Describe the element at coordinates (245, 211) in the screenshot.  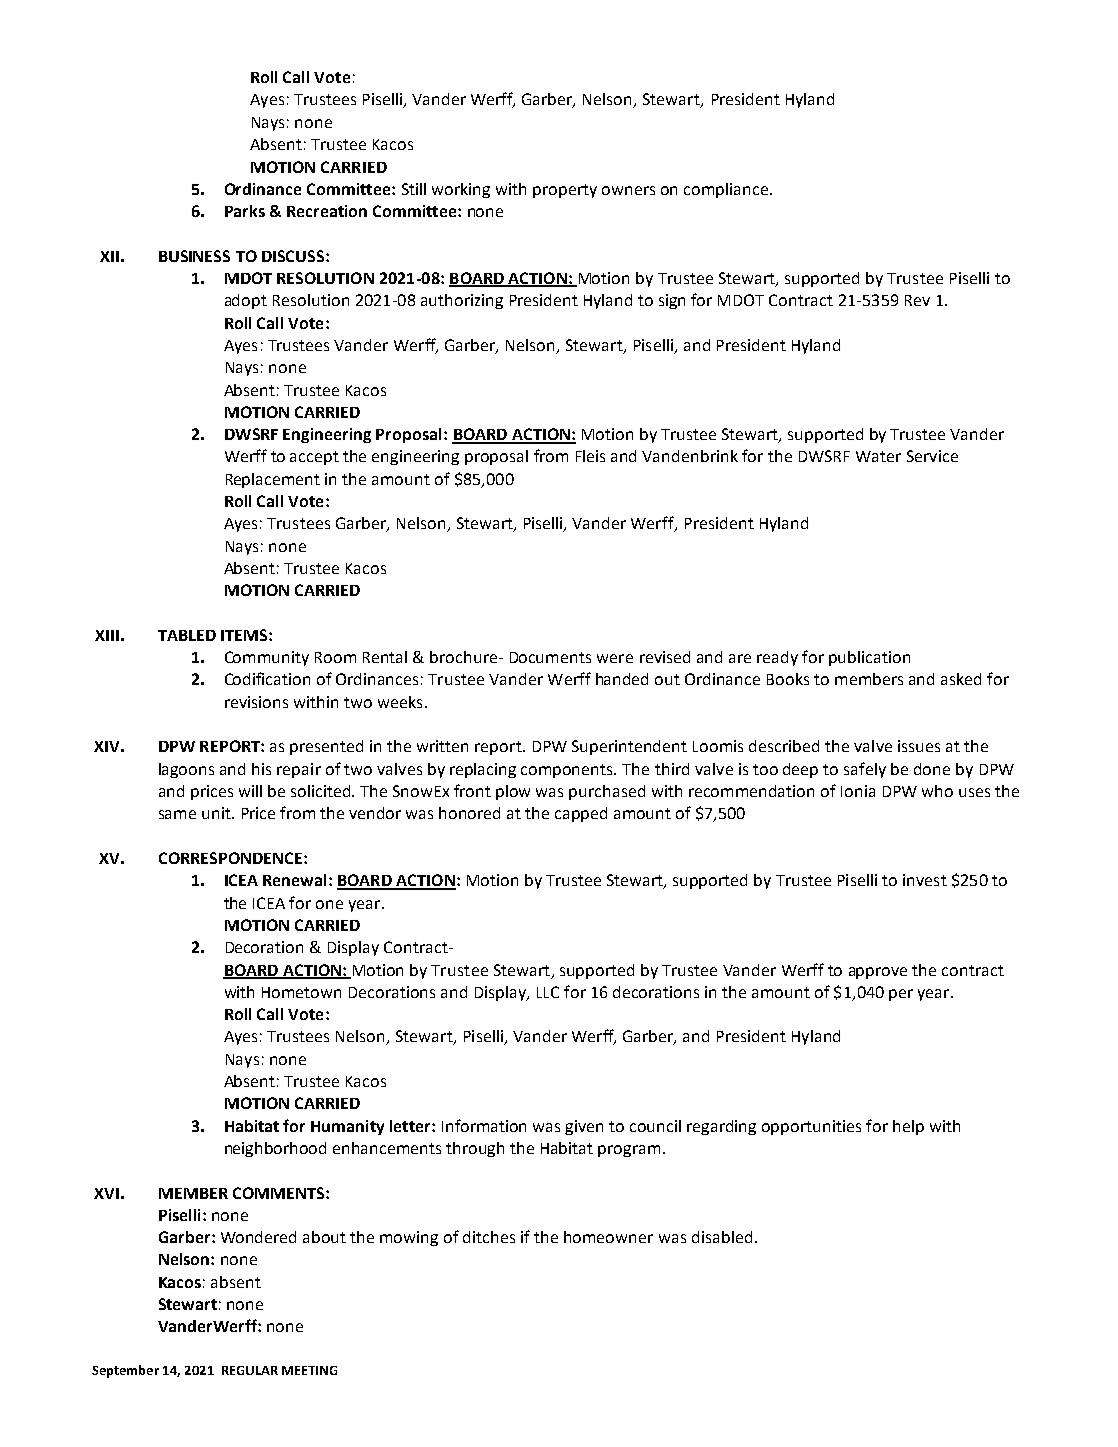
I see `Parks` at that location.
